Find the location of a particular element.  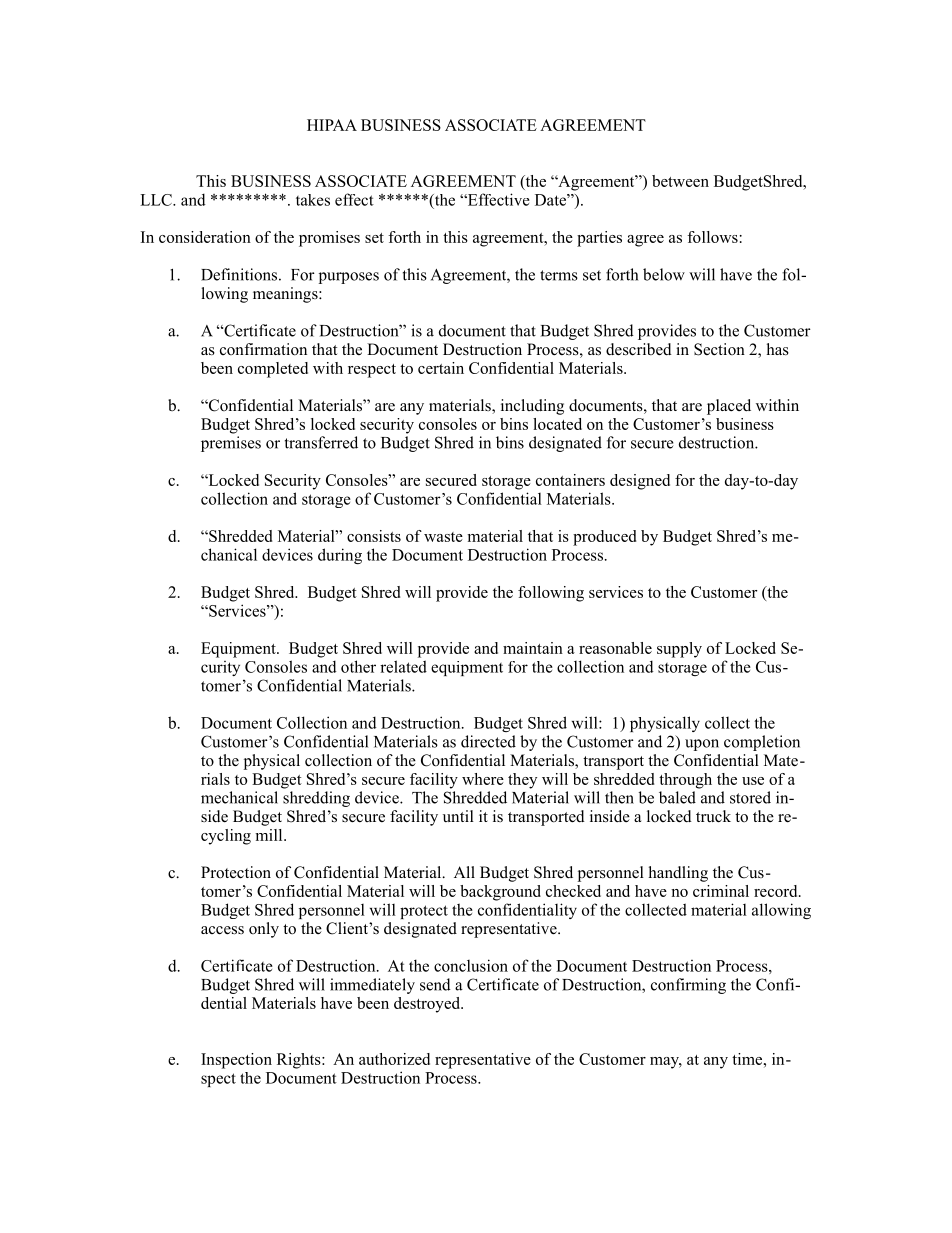

access is located at coordinates (222, 930).
